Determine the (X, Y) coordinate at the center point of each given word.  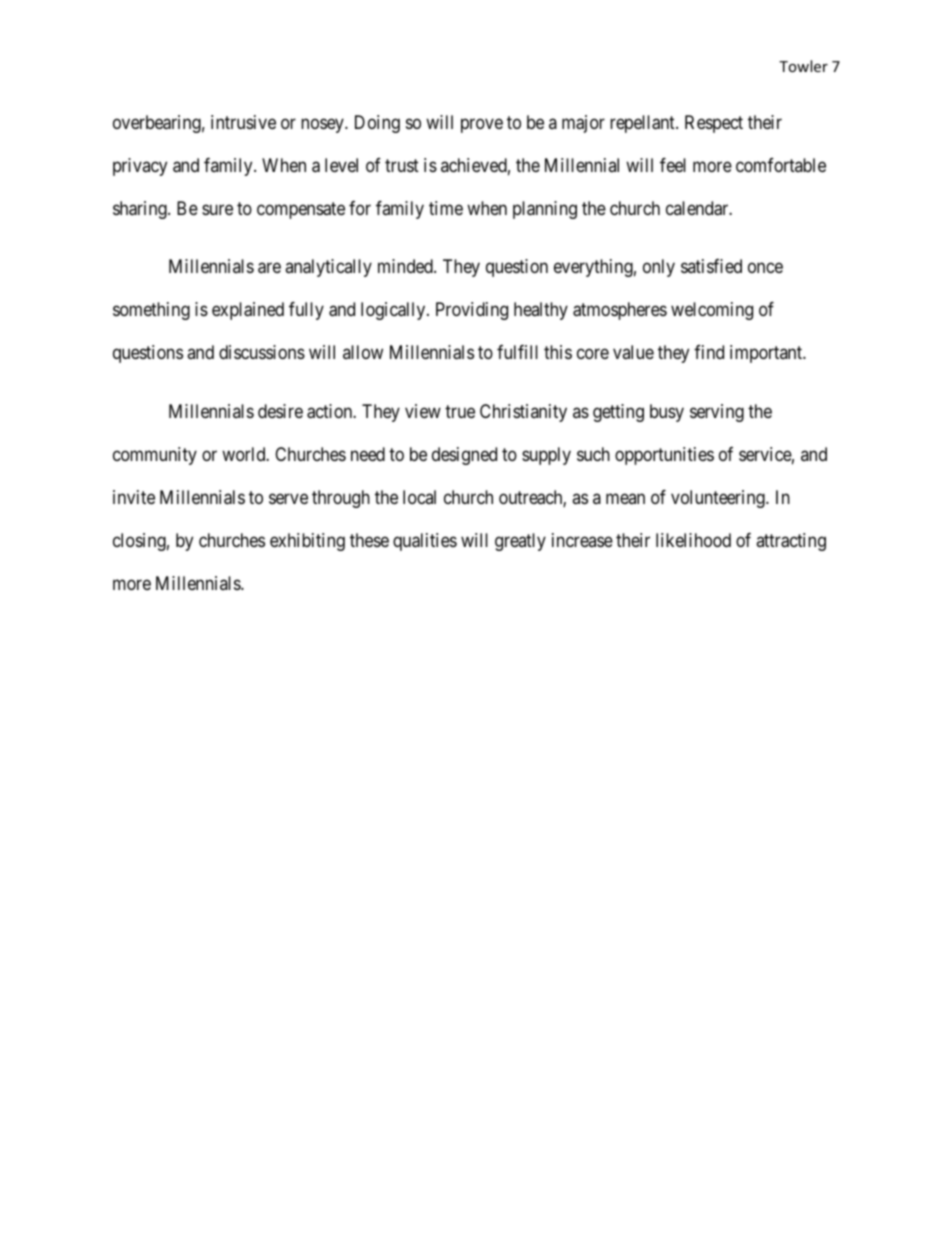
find (709, 352)
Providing (472, 311)
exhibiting (307, 542)
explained (248, 311)
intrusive (243, 122)
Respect (714, 124)
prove (482, 125)
